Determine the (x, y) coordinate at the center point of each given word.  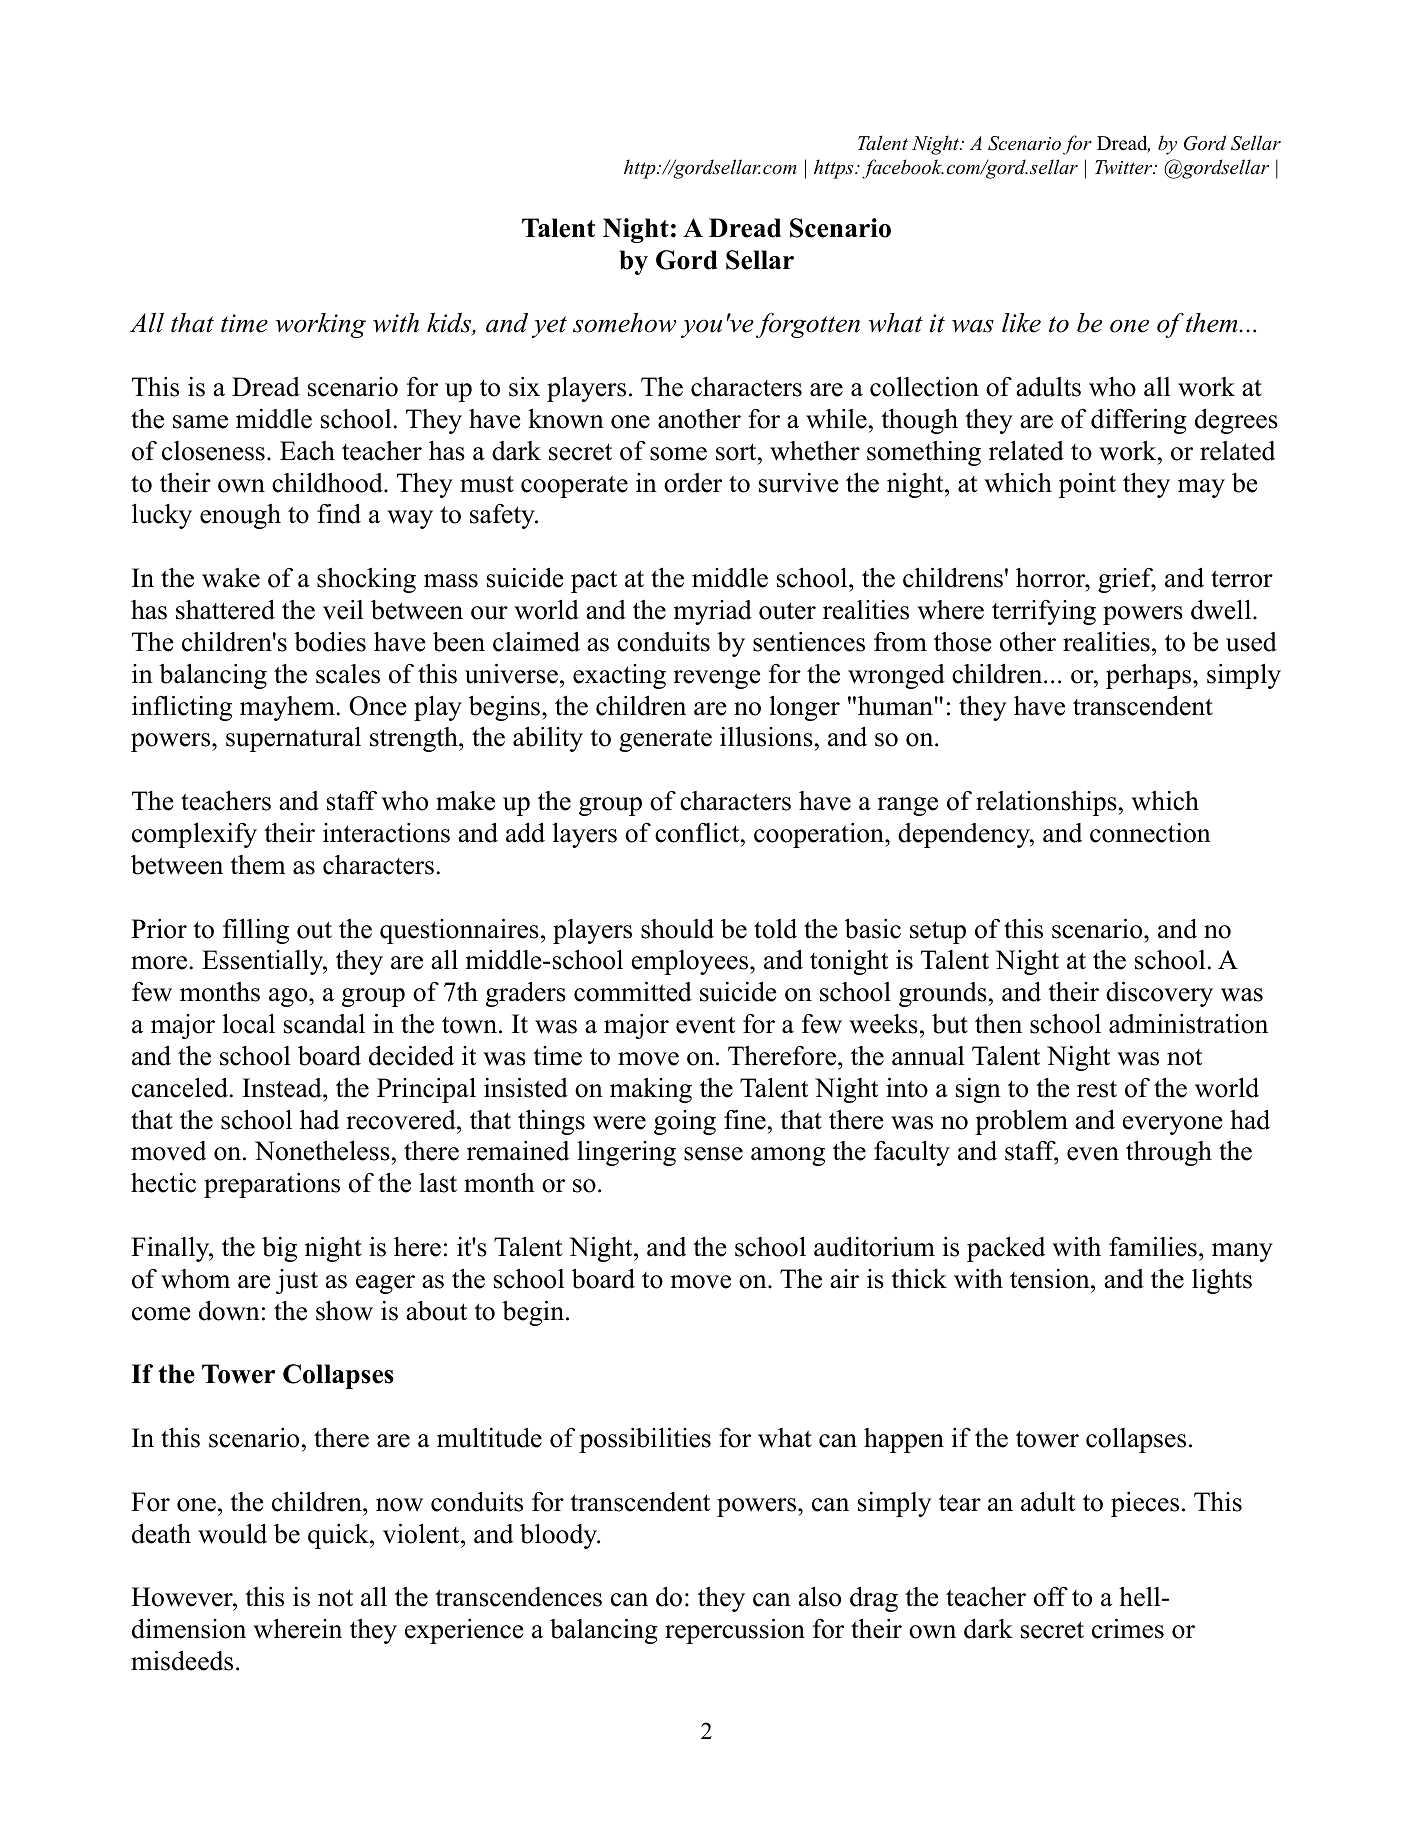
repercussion (735, 1631)
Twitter (1125, 167)
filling (256, 931)
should (677, 929)
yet (549, 327)
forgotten (808, 325)
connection (1150, 833)
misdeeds (182, 1661)
